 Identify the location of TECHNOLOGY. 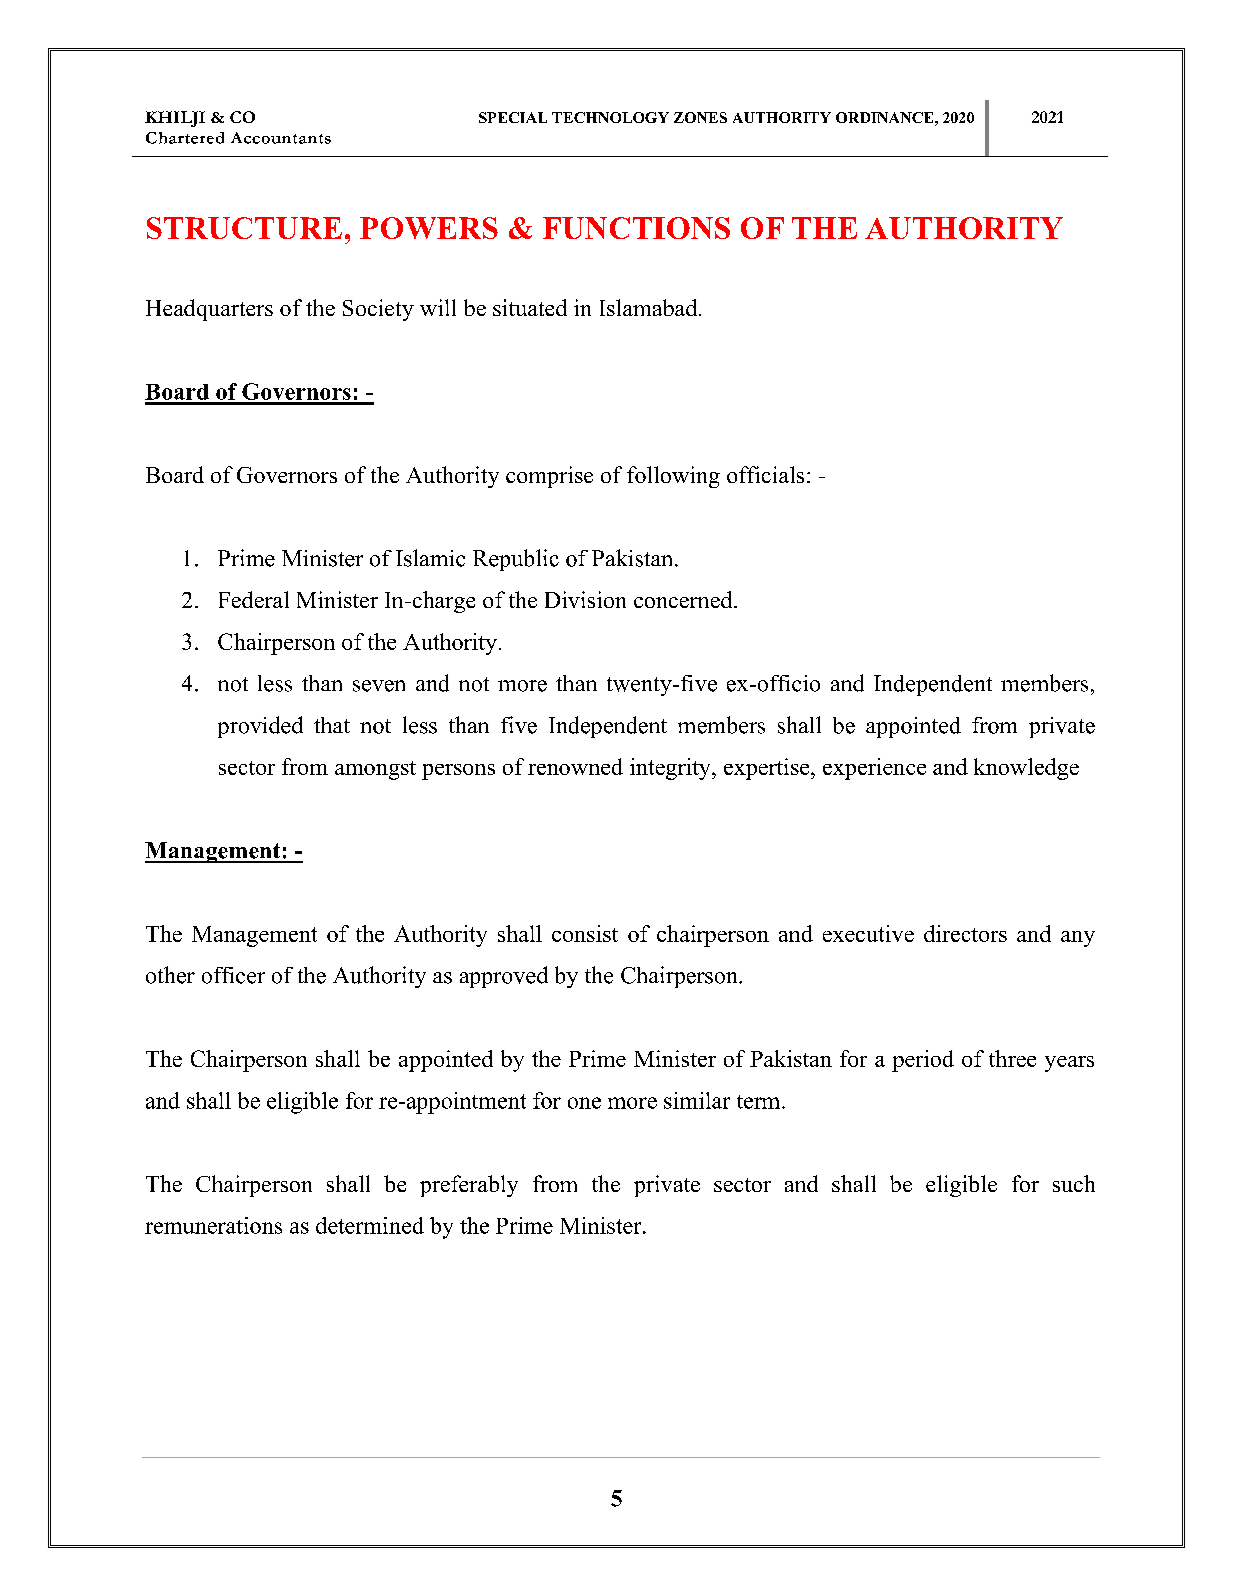
(610, 117).
